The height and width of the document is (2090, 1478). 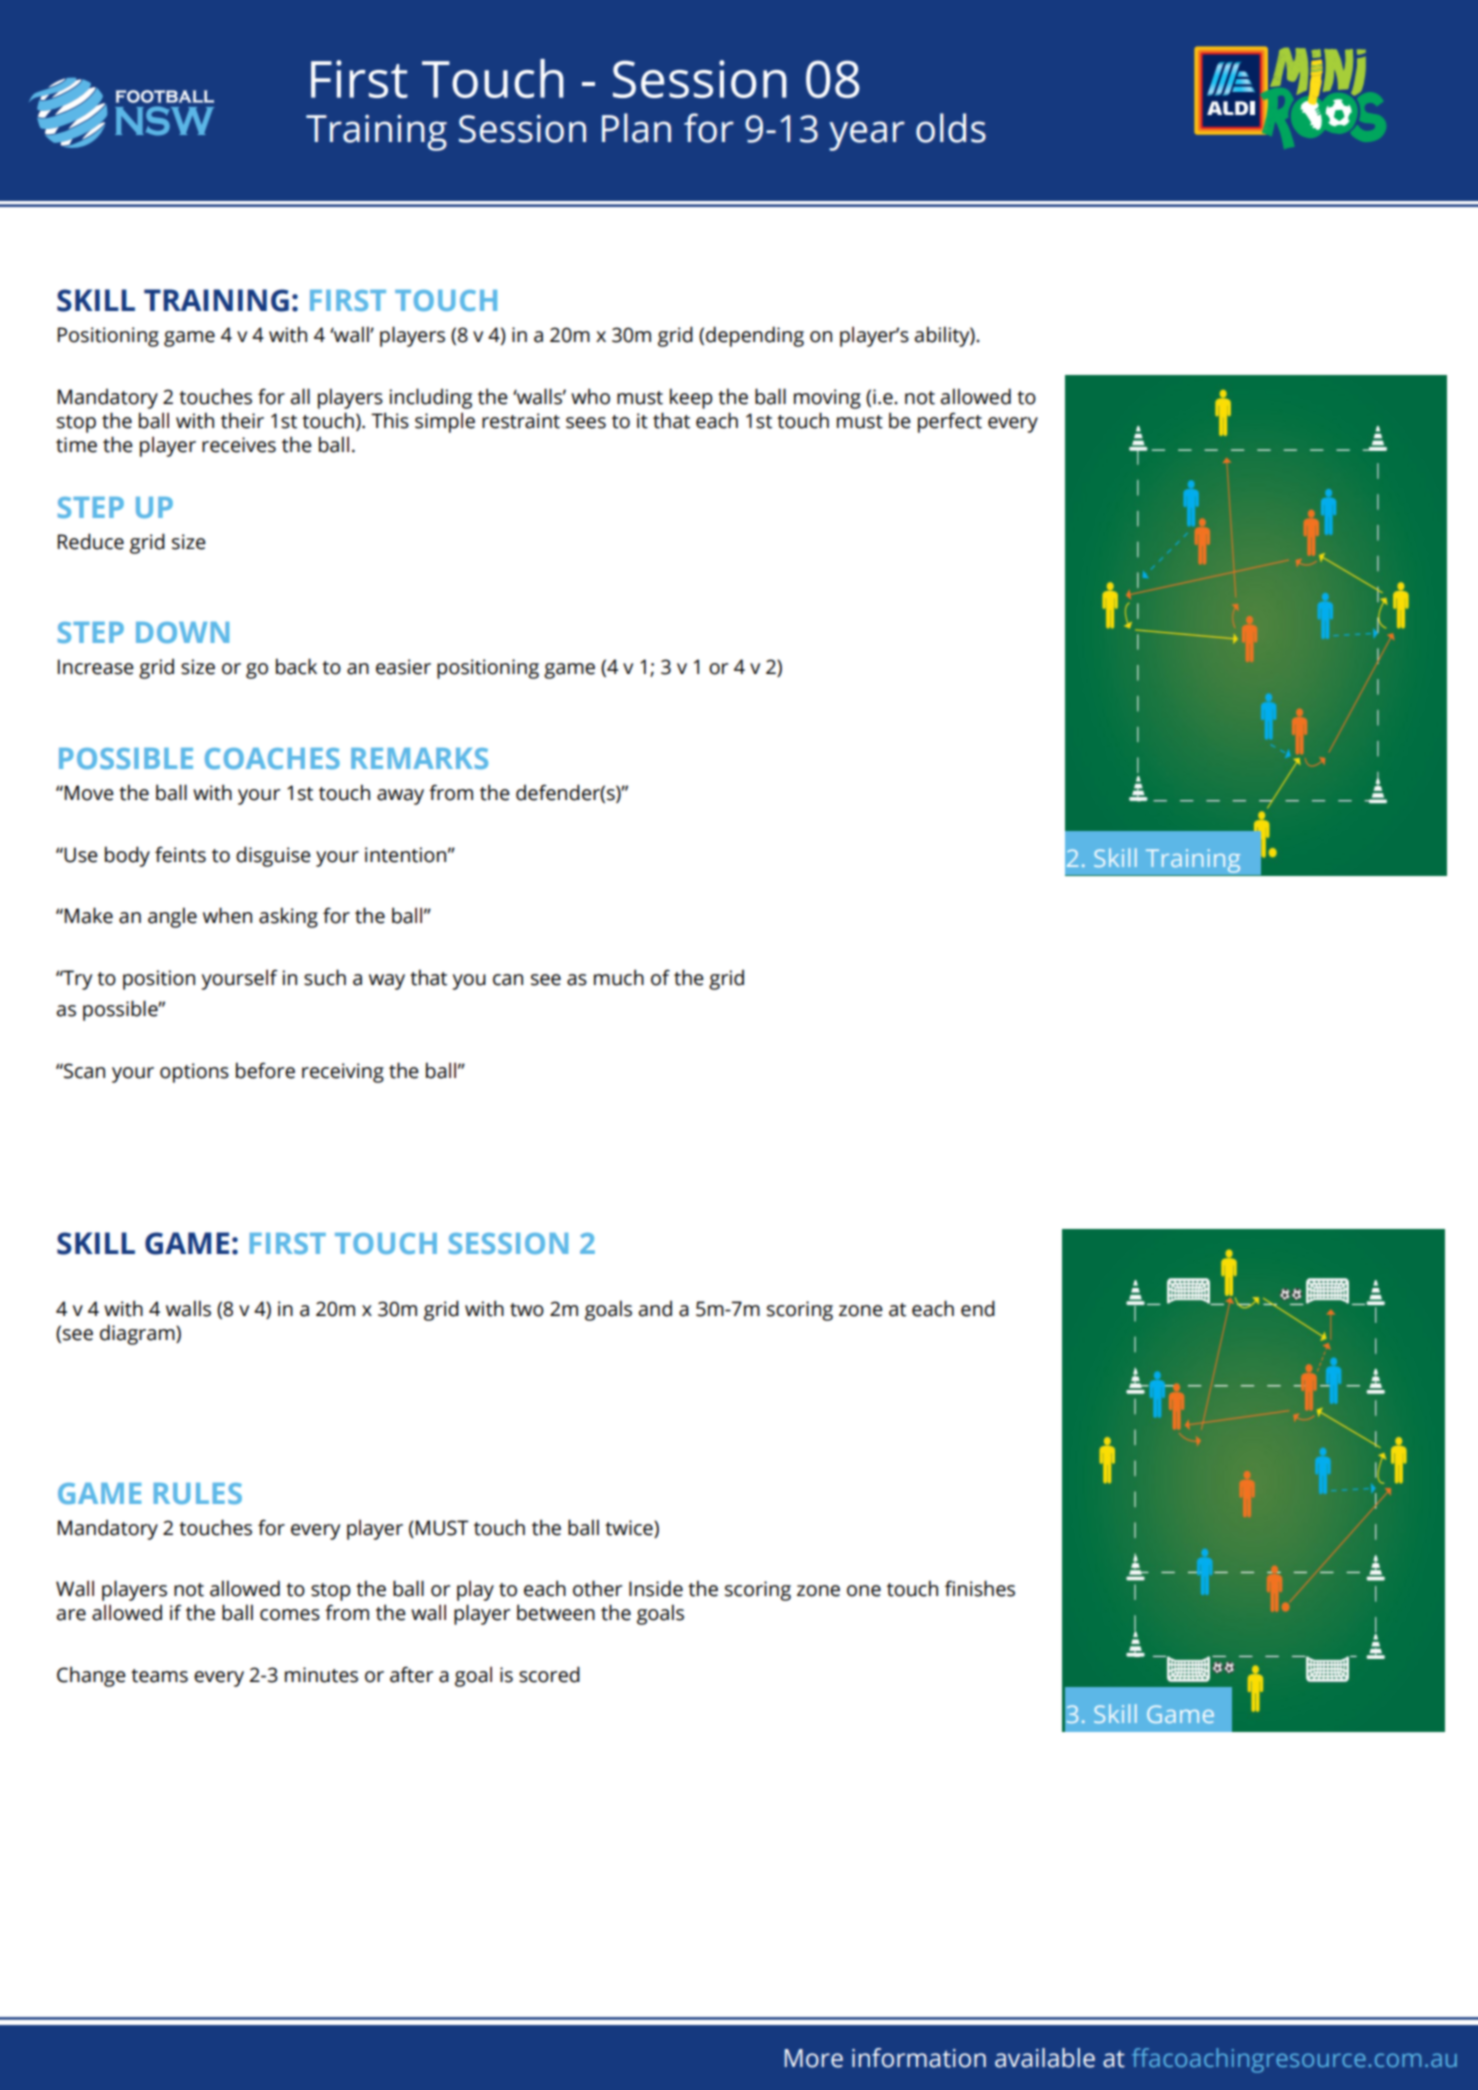 What do you see at coordinates (951, 128) in the document?
I see `olds` at bounding box center [951, 128].
